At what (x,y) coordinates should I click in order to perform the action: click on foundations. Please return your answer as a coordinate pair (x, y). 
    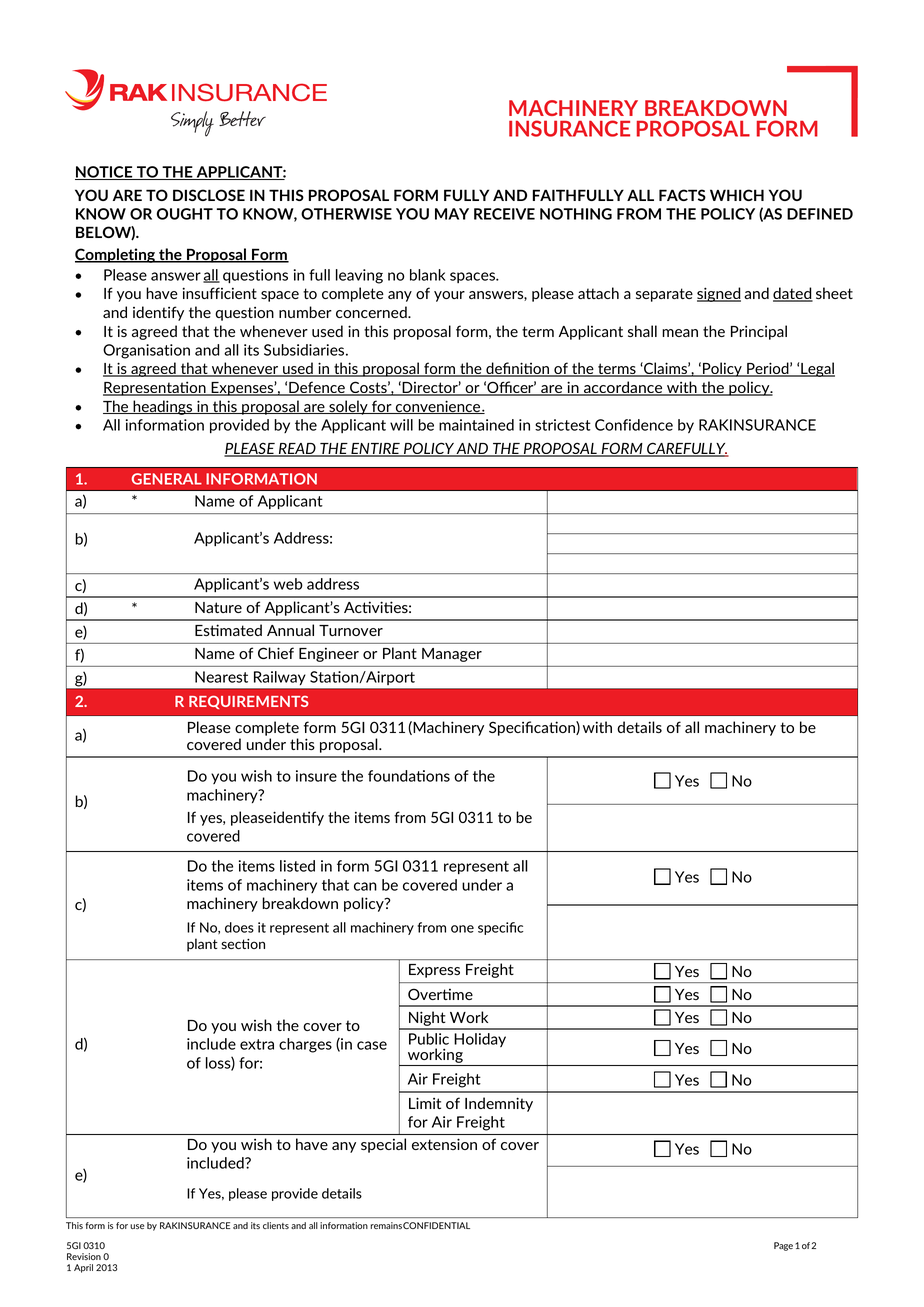
    Looking at the image, I should click on (409, 776).
